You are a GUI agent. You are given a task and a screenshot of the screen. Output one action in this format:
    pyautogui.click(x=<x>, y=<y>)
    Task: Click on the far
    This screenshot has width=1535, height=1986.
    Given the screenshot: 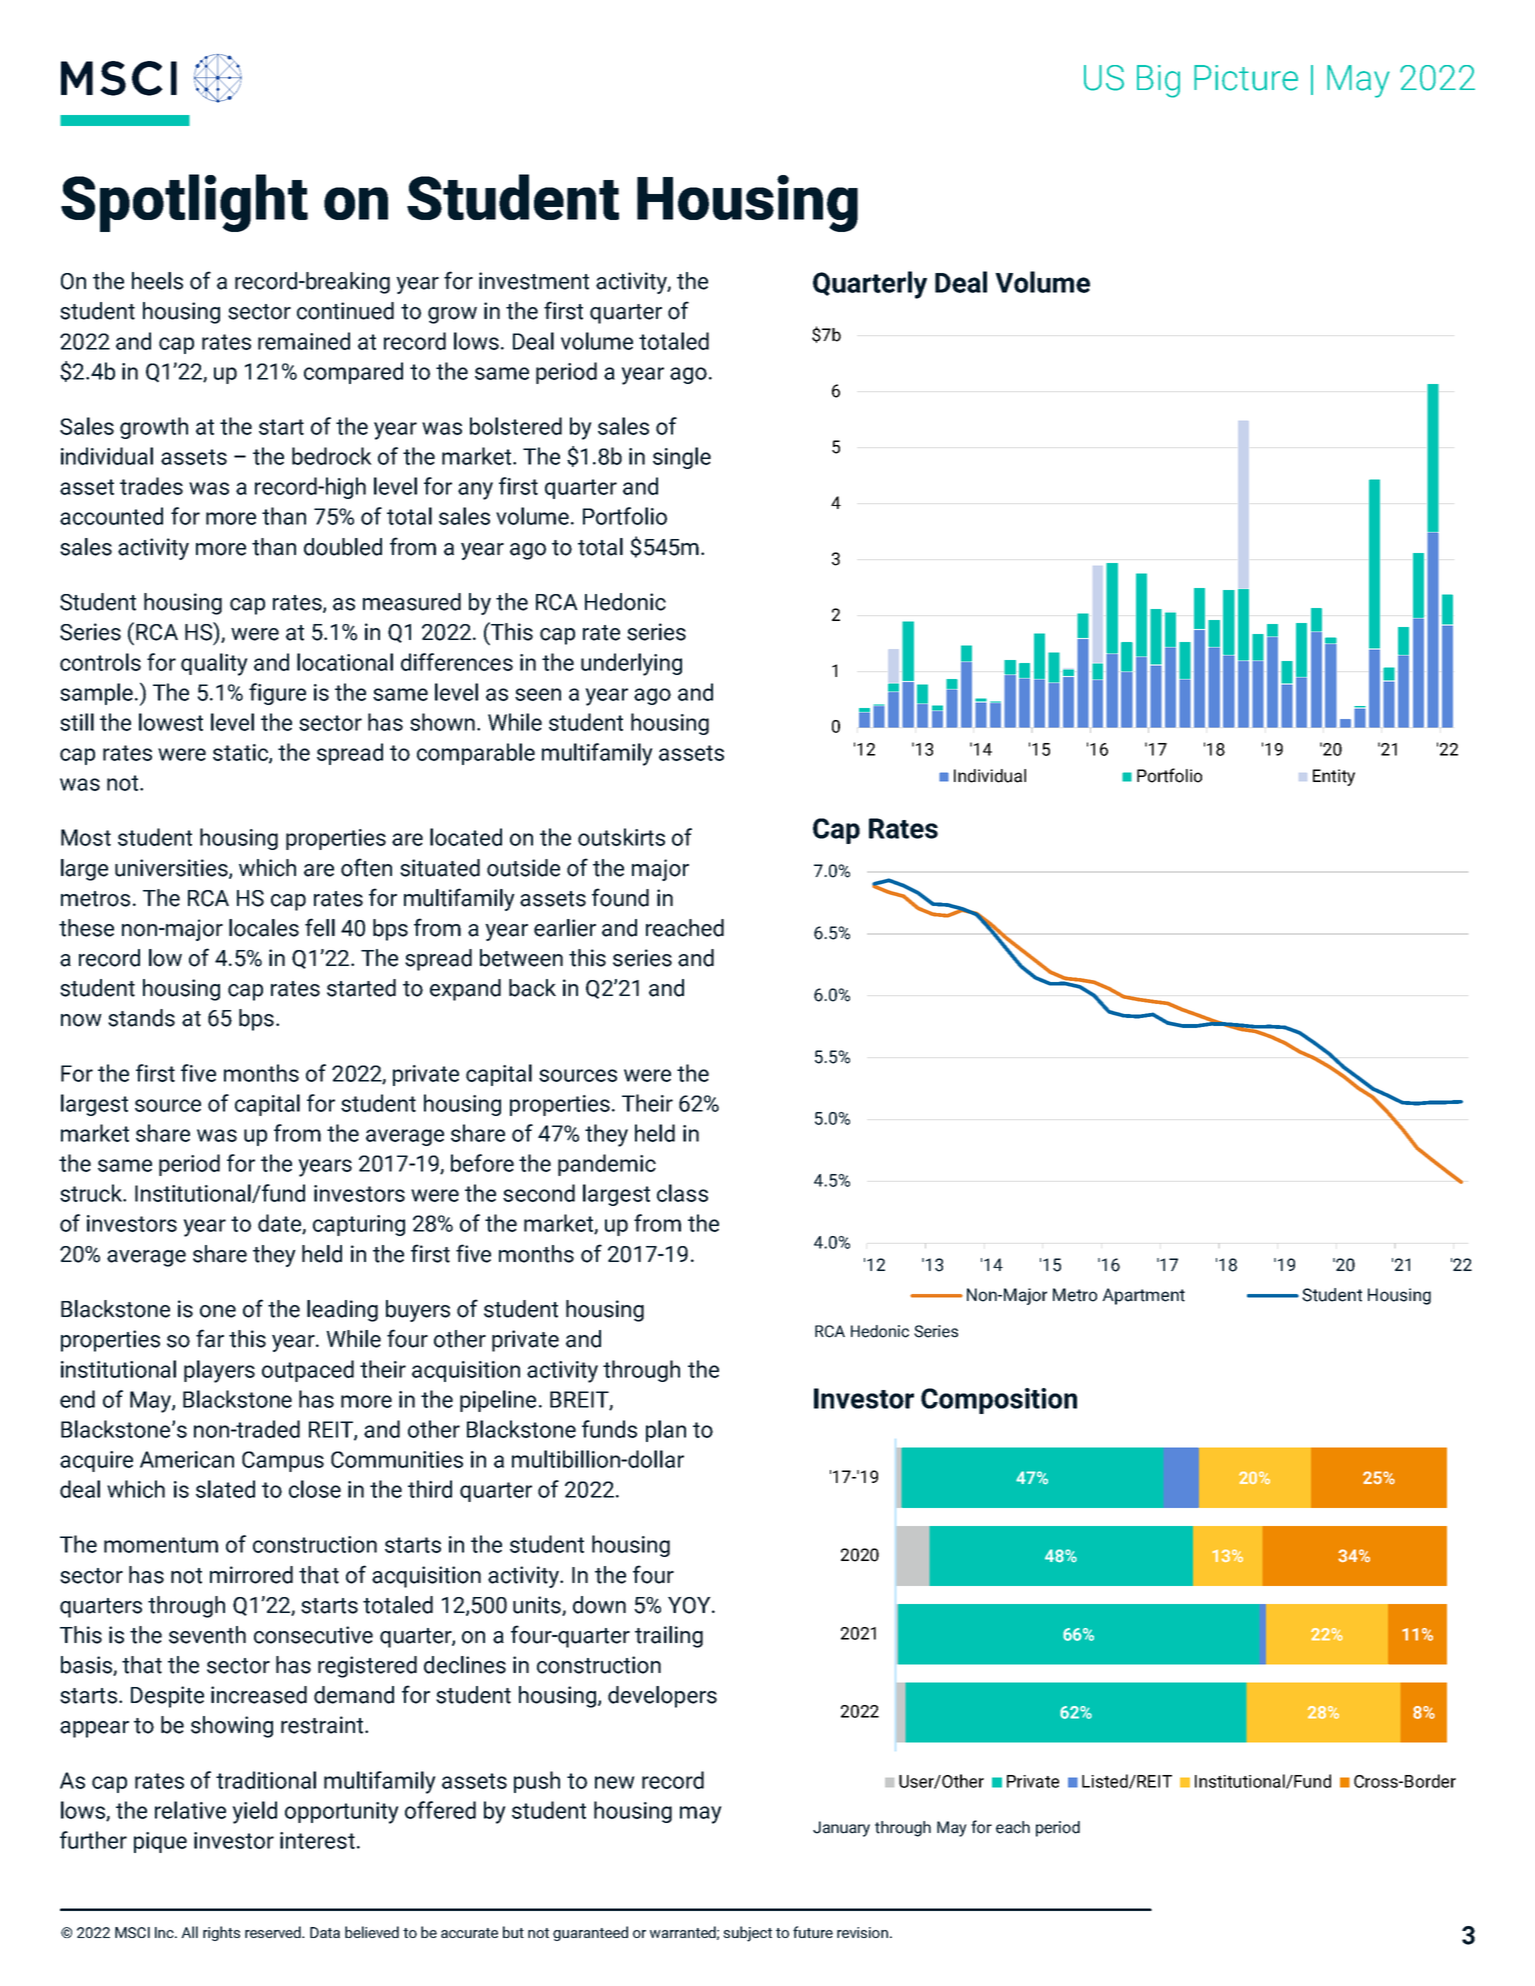 What is the action you would take?
    pyautogui.click(x=210, y=1338)
